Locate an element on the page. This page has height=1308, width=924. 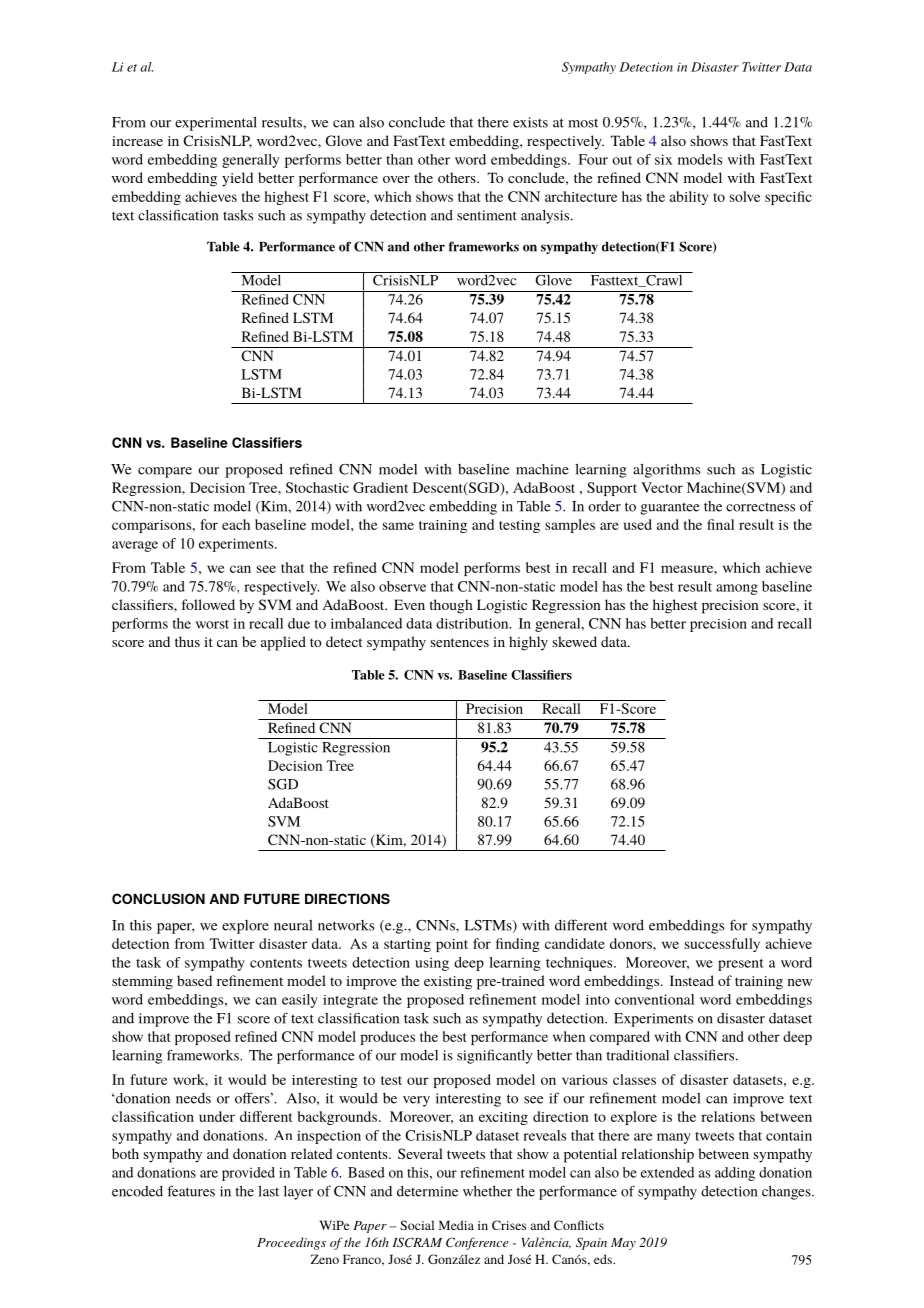
Media is located at coordinates (456, 1225).
